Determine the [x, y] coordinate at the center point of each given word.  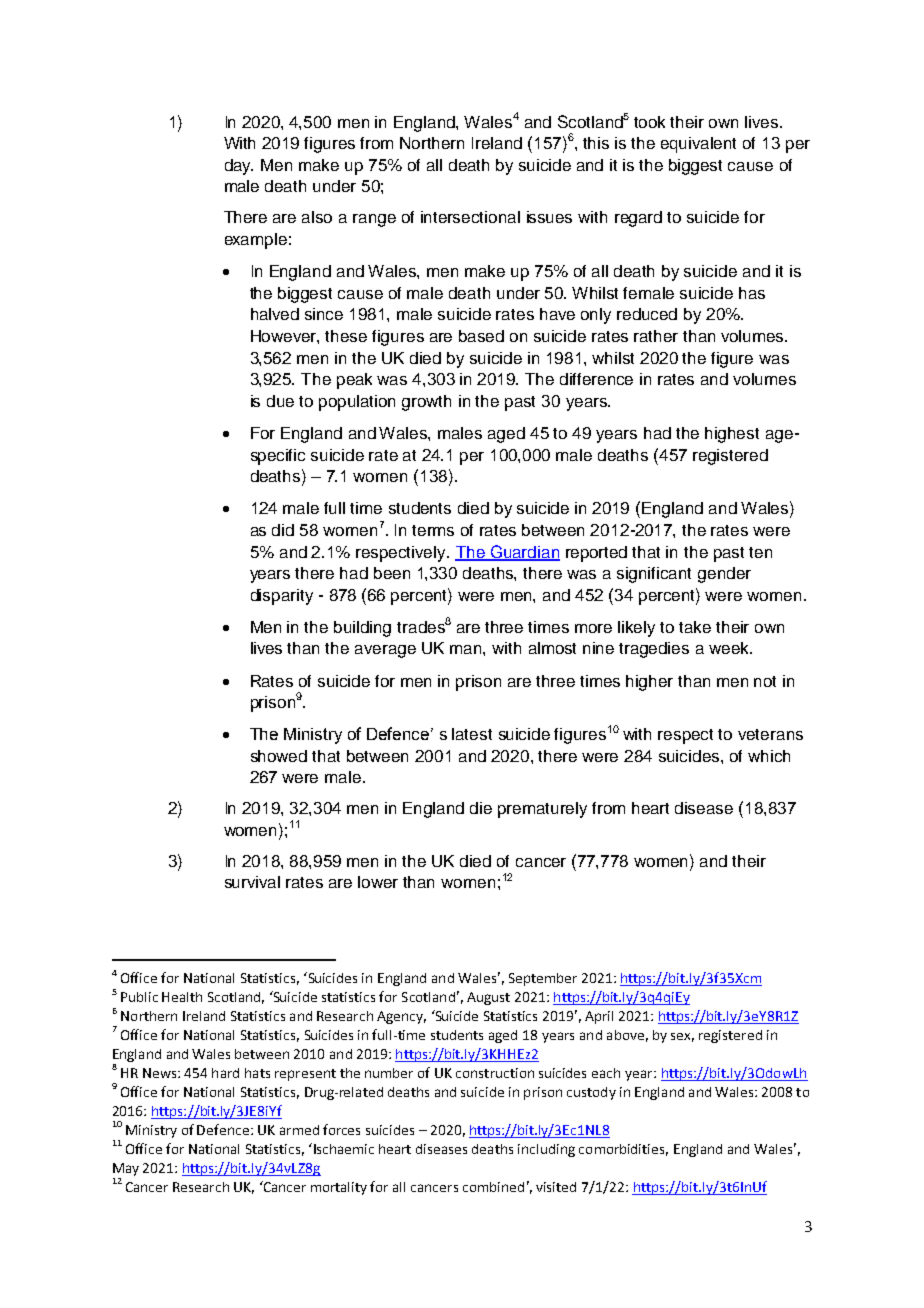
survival [252, 882]
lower [378, 882]
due [280, 401]
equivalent [698, 145]
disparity [282, 597]
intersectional [470, 217]
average [385, 651]
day [239, 167]
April [599, 1017]
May [126, 1169]
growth [426, 403]
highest [732, 435]
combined [493, 1187]
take [695, 627]
